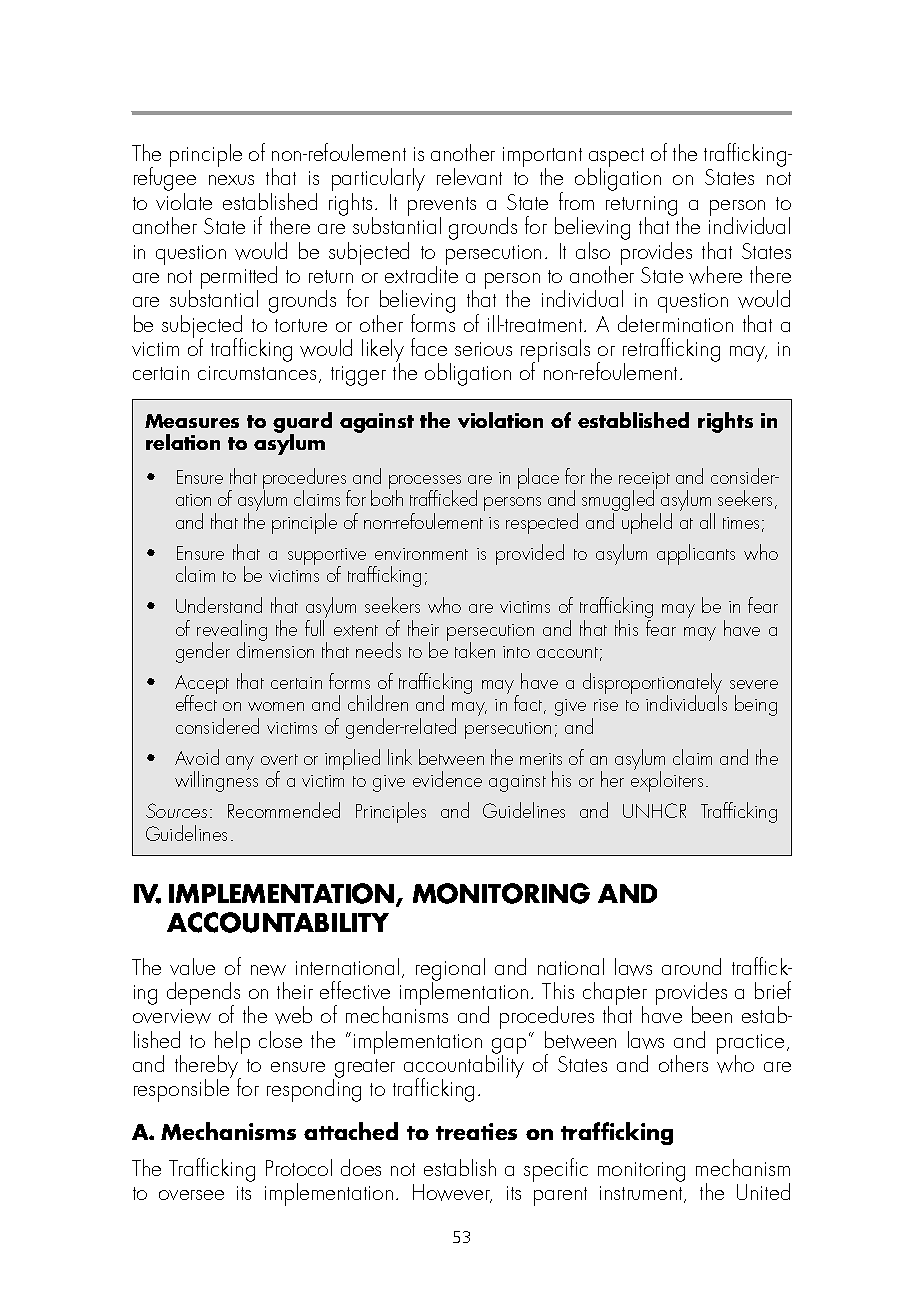  Describe the element at coordinates (202, 686) in the screenshot. I see `Accept` at that location.
